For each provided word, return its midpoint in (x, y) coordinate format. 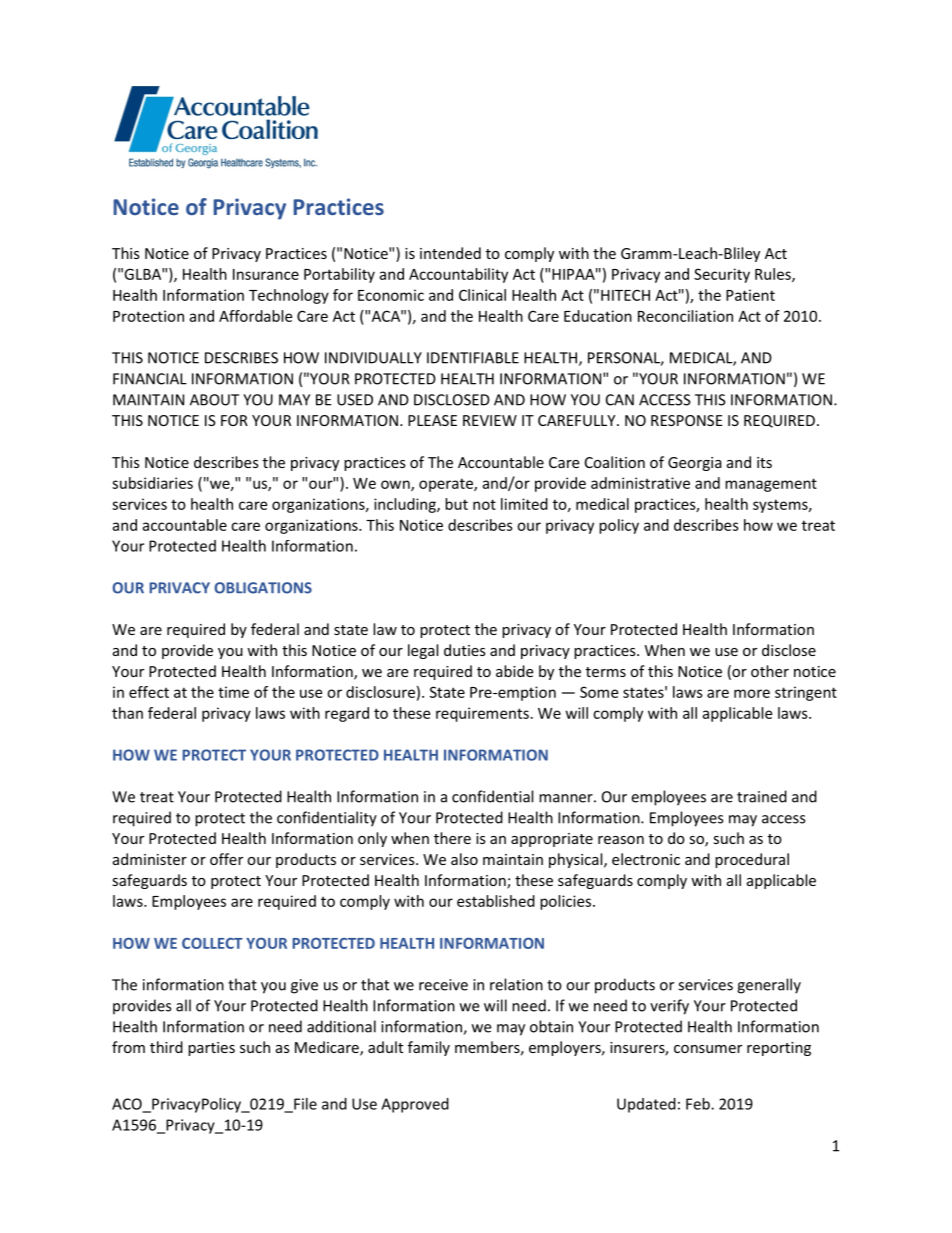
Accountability (458, 275)
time (233, 692)
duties (465, 650)
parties (211, 1049)
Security (722, 275)
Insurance (266, 274)
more (752, 693)
